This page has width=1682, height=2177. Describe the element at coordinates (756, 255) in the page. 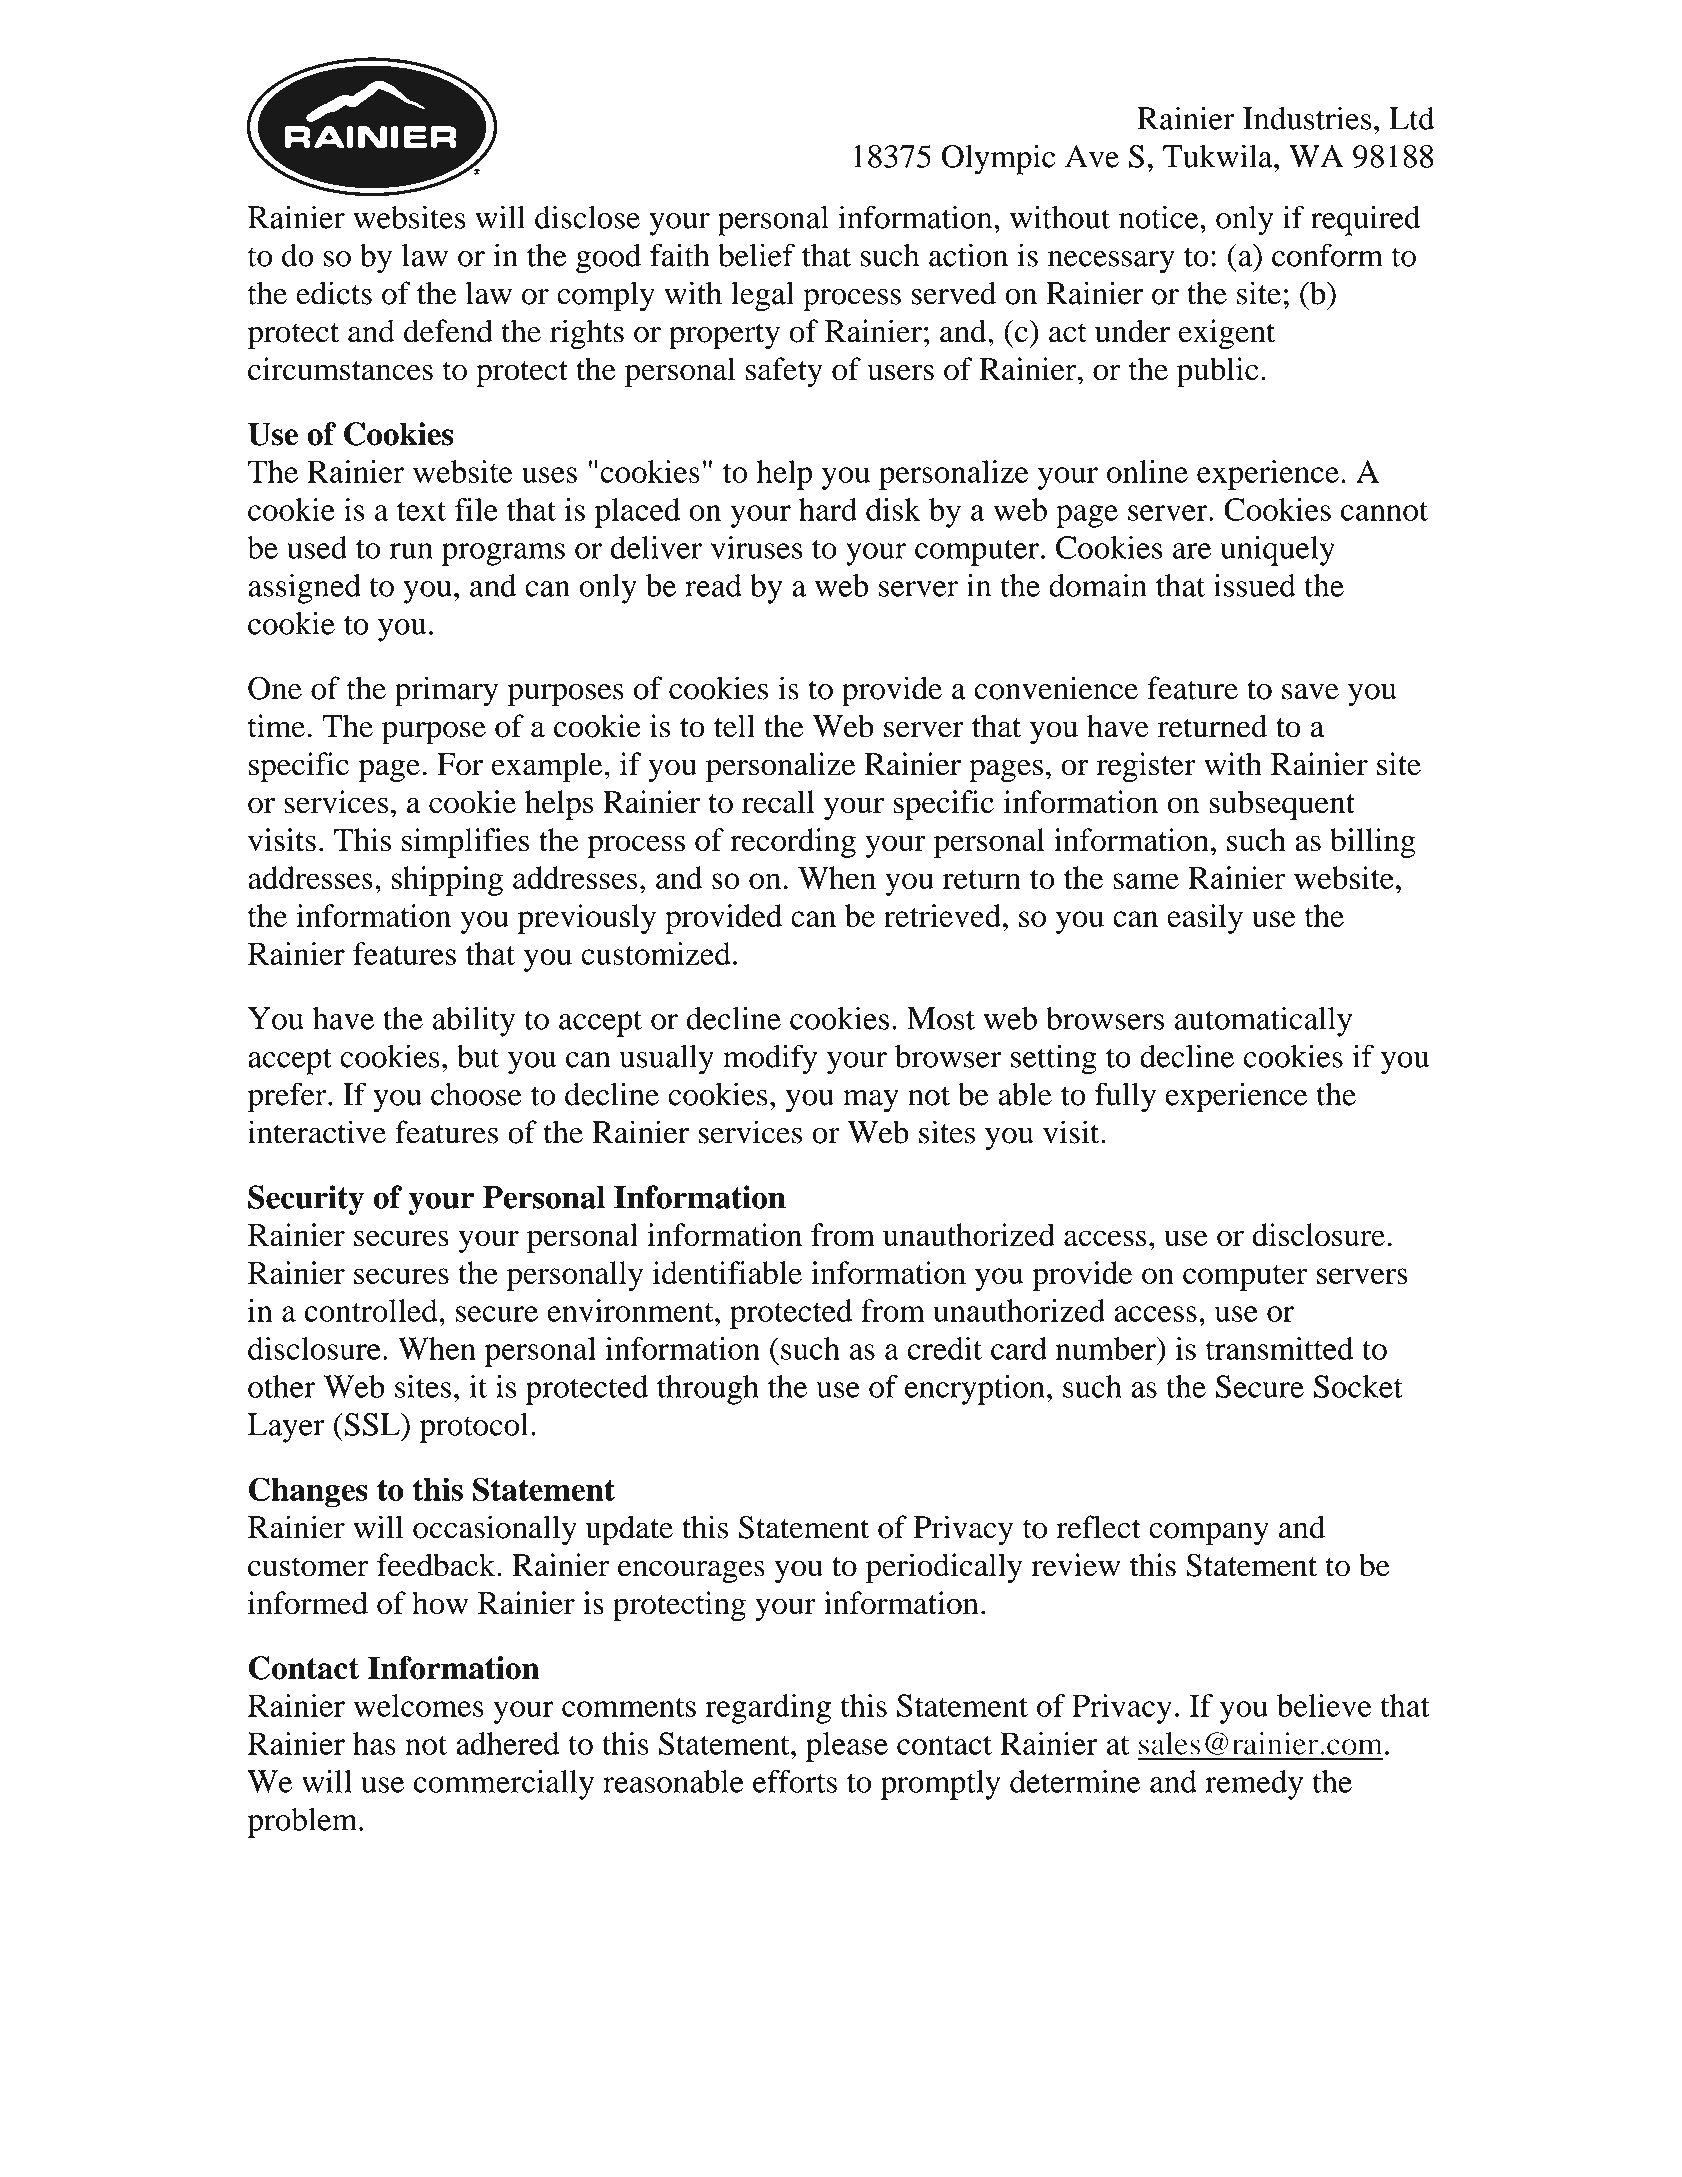

I see `belief` at that location.
